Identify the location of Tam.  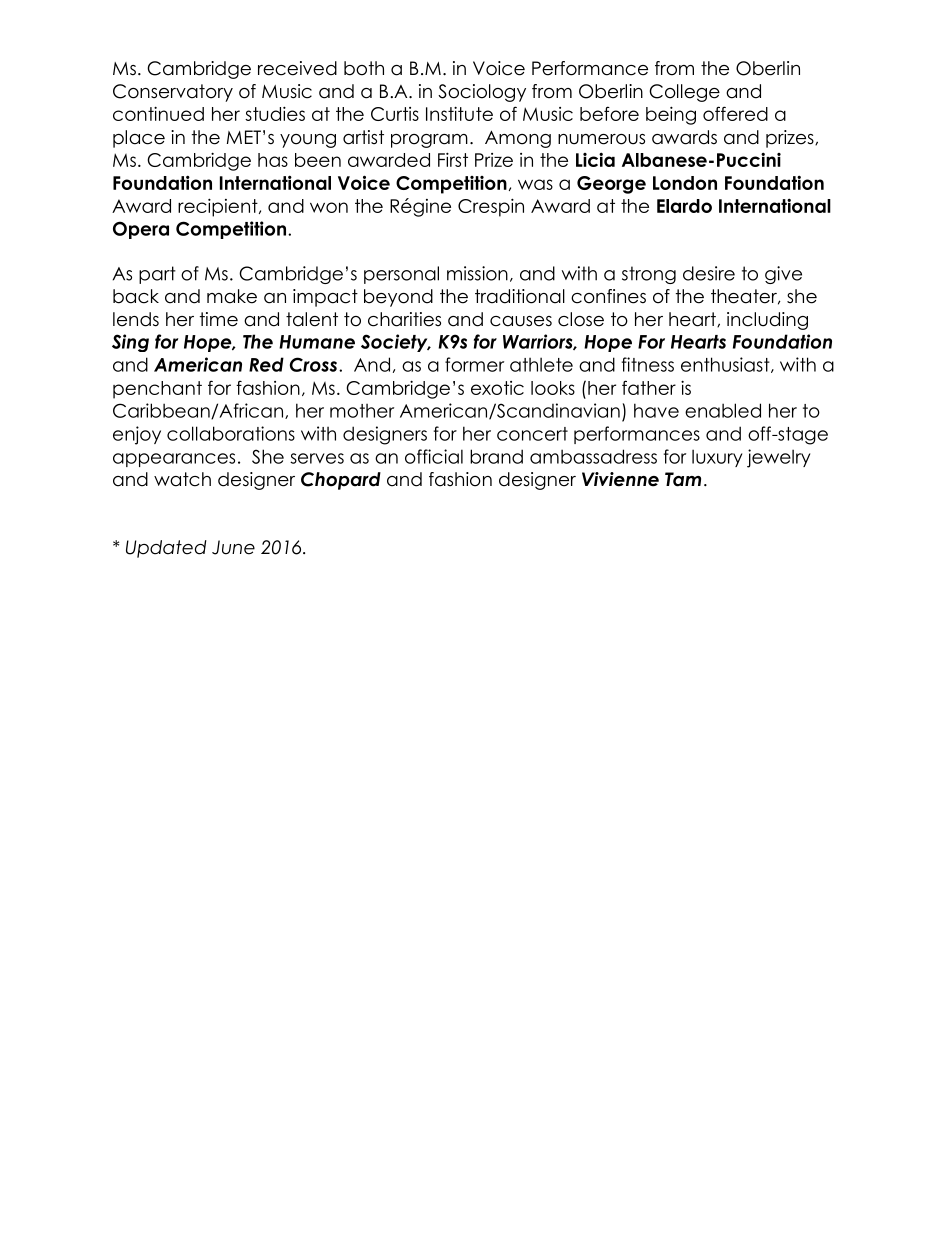
(683, 479).
